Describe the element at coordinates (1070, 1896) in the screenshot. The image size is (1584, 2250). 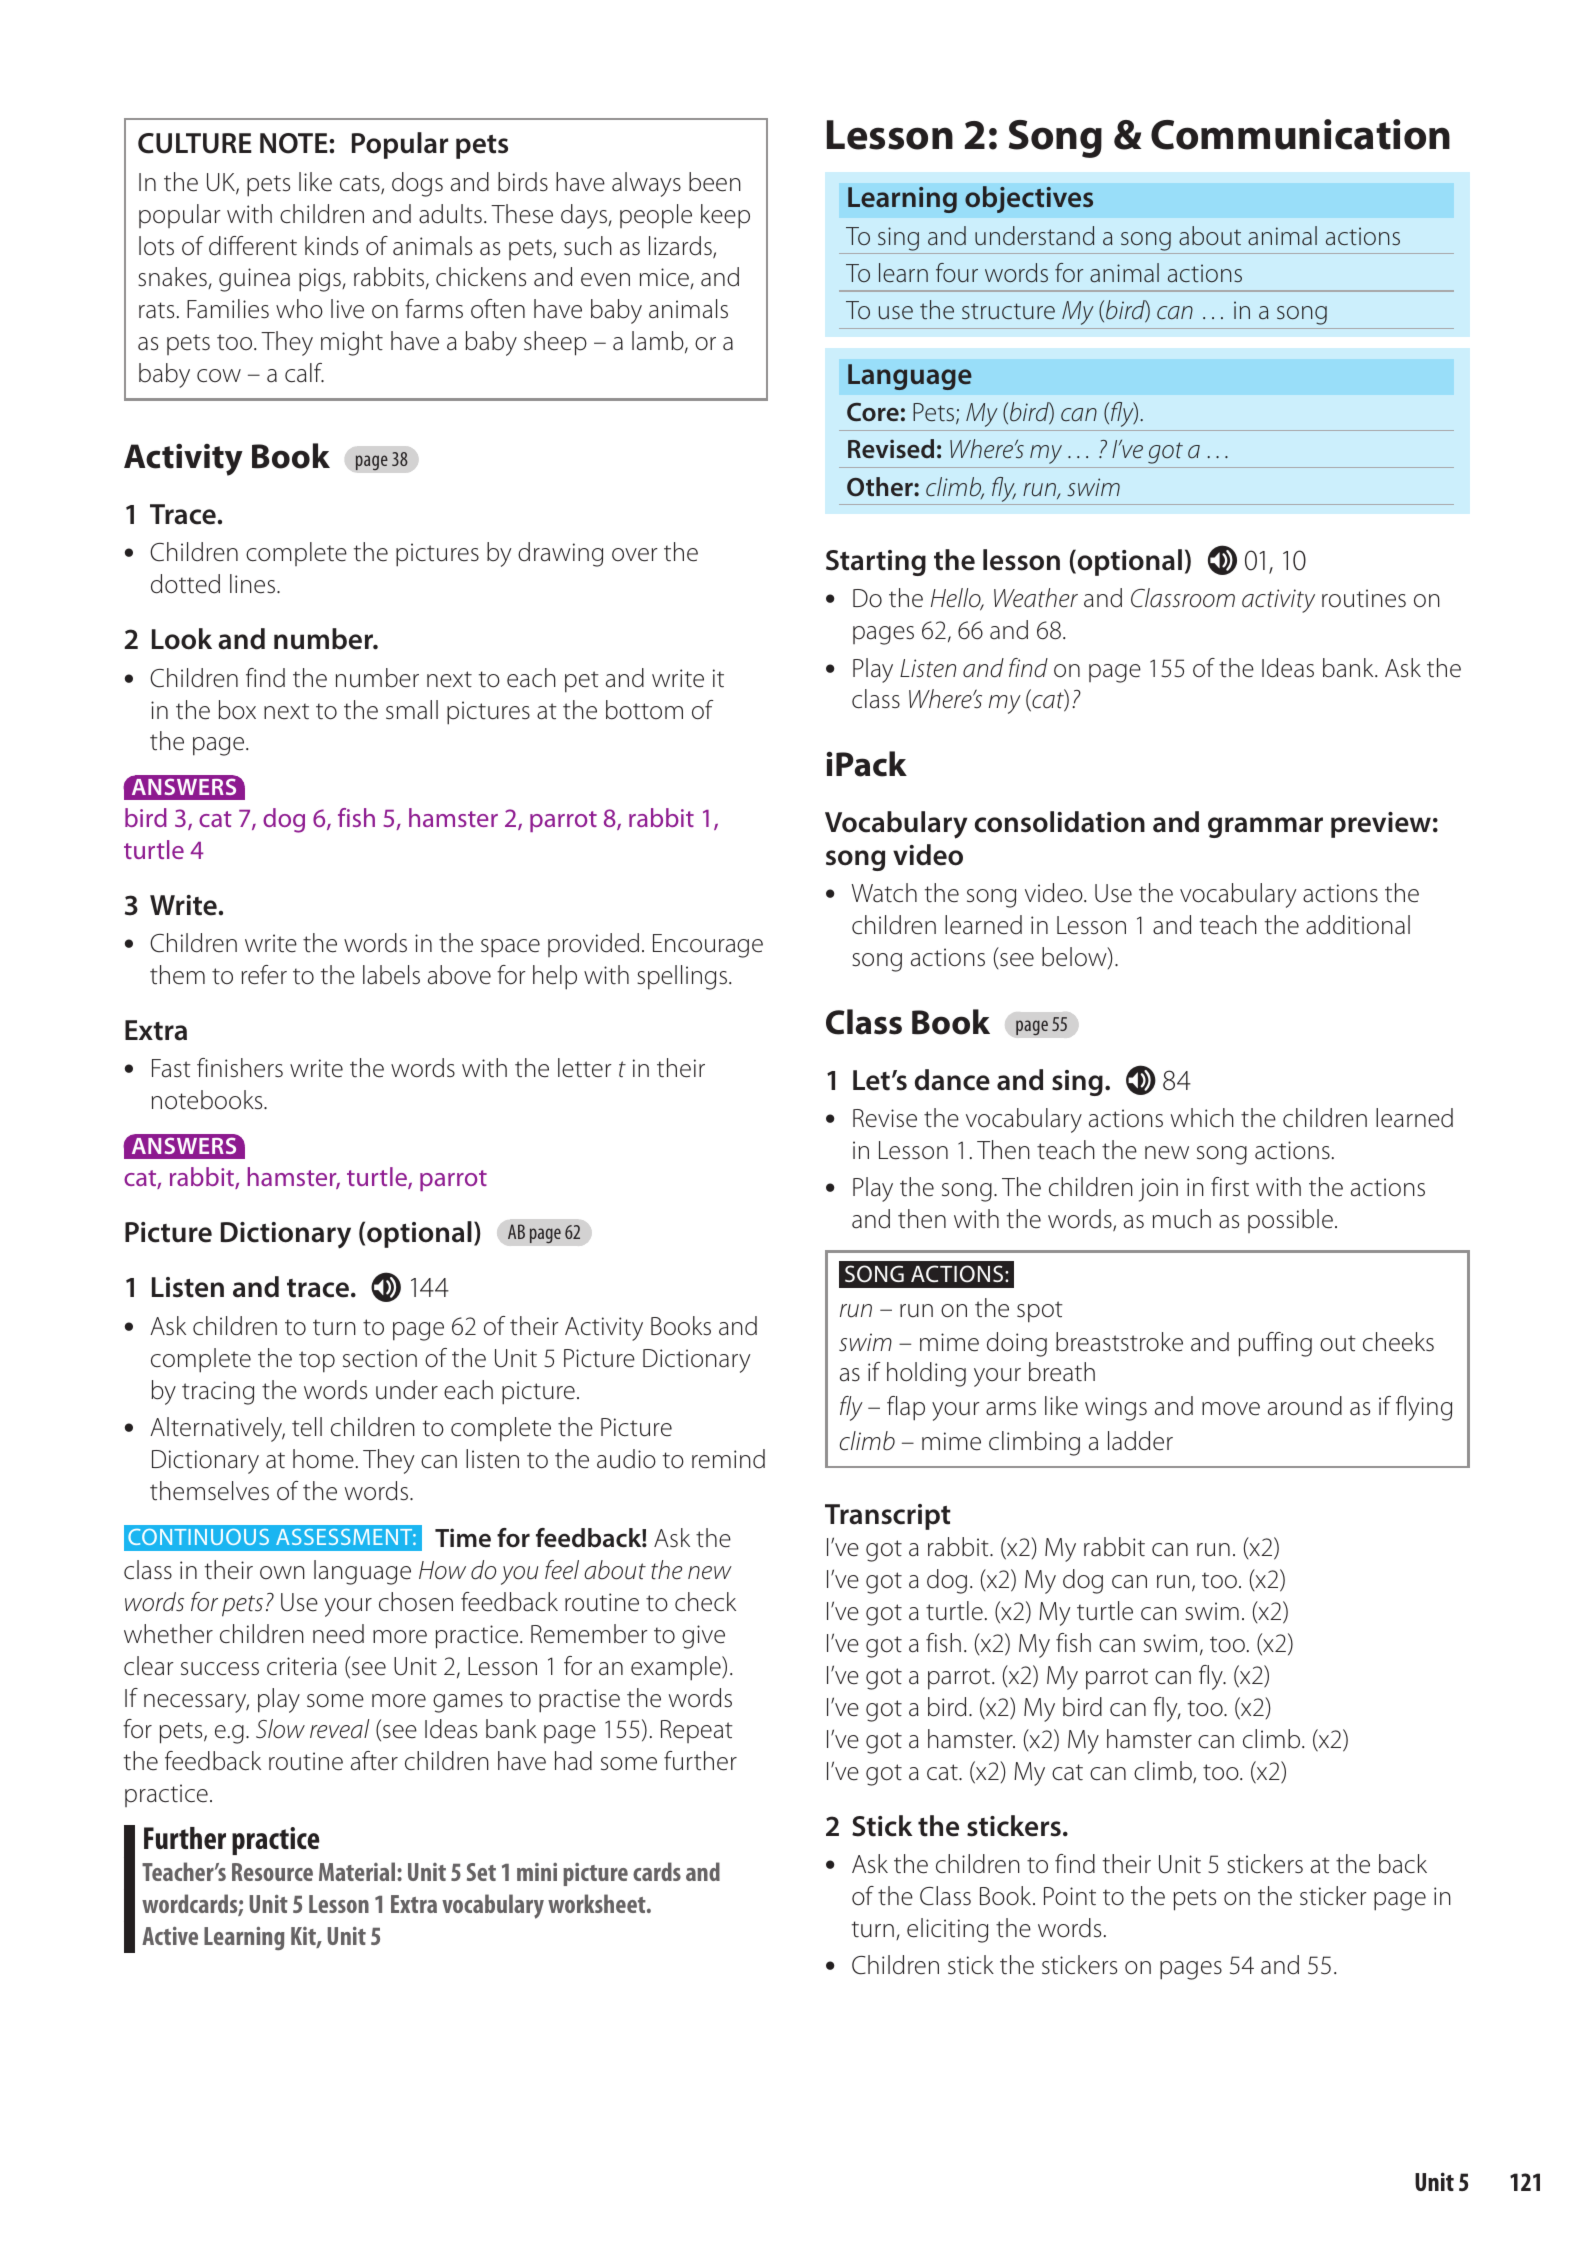
I see `Point` at that location.
